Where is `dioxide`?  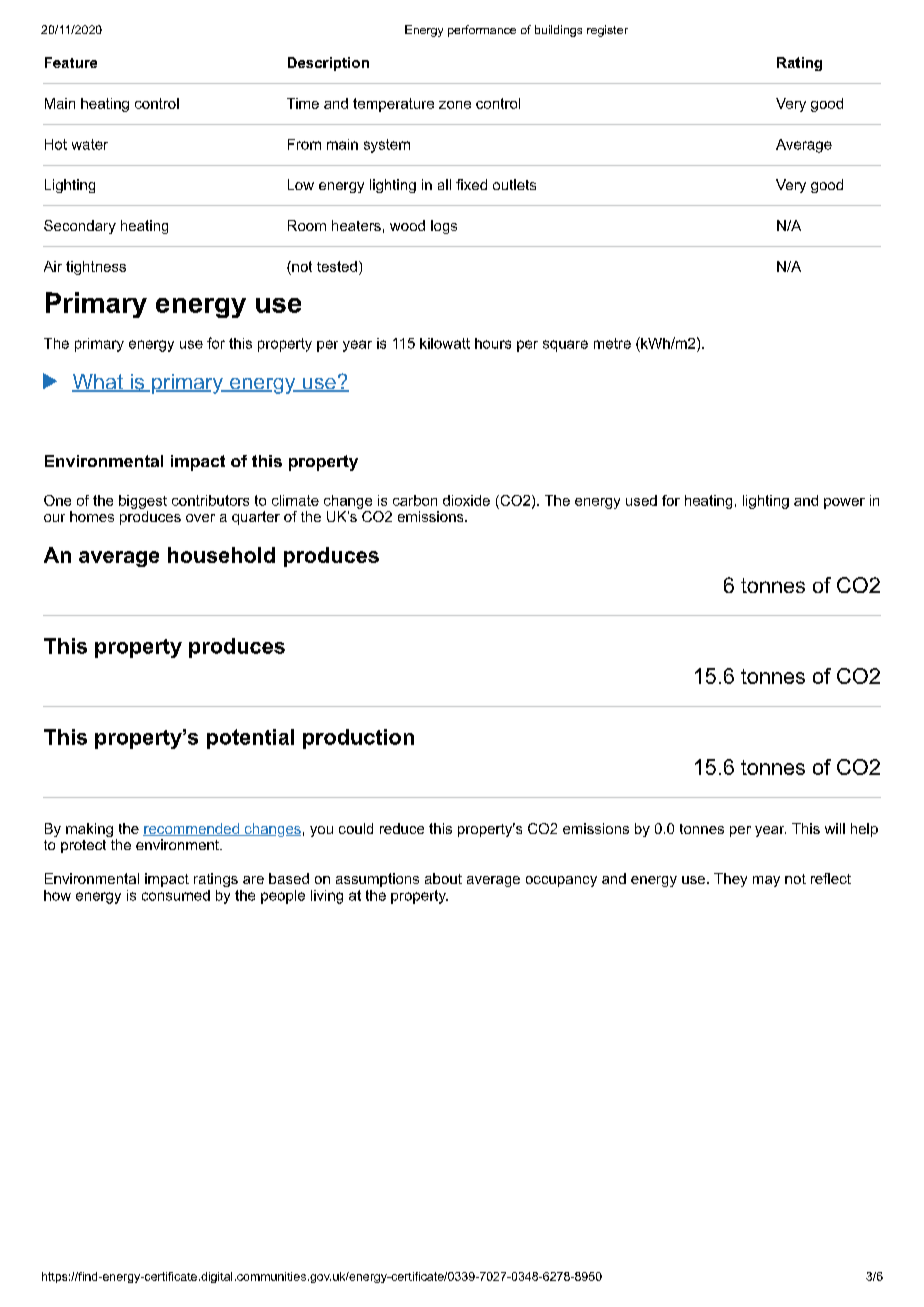 dioxide is located at coordinates (466, 500).
